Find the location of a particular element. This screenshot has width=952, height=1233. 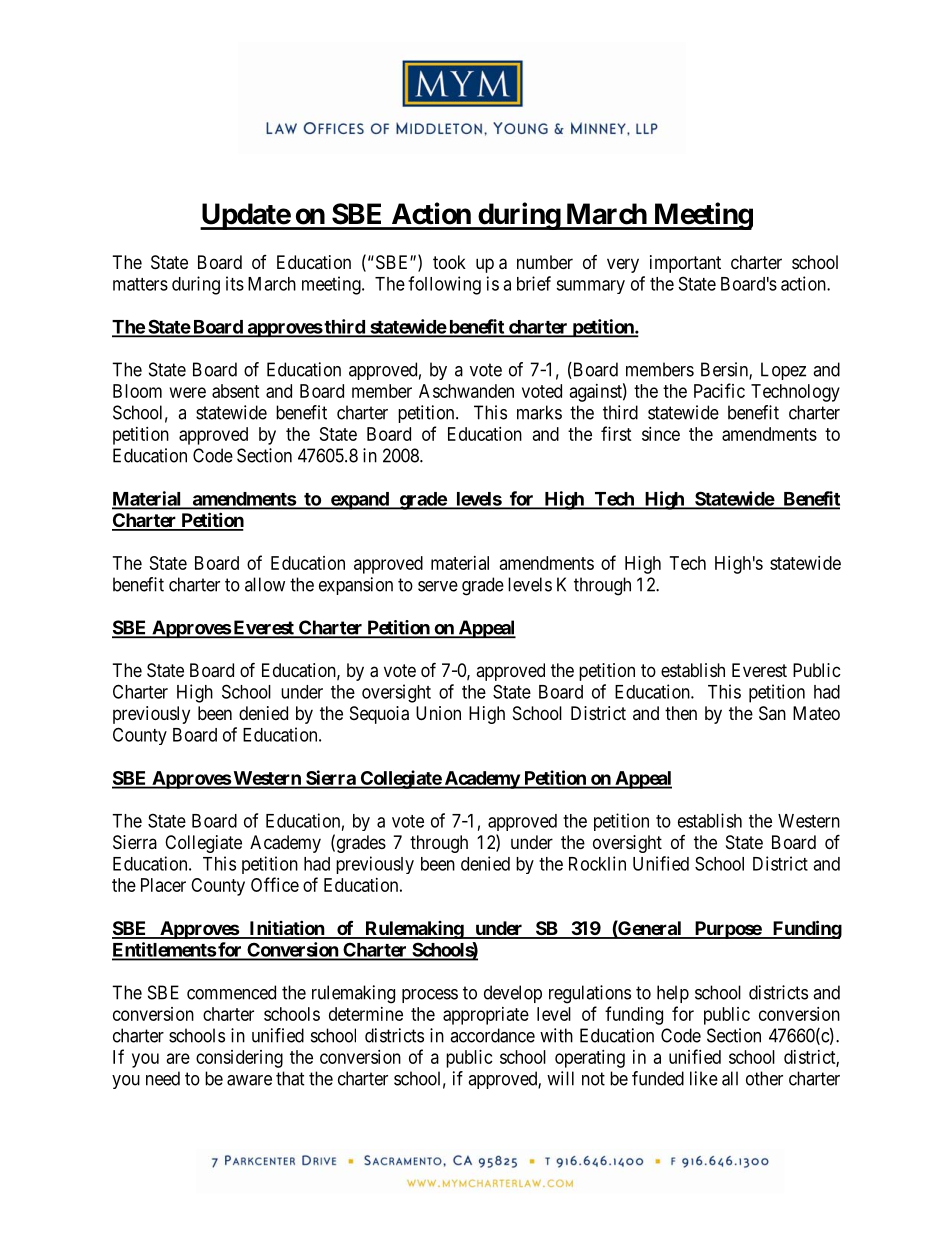

allow is located at coordinates (265, 584).
